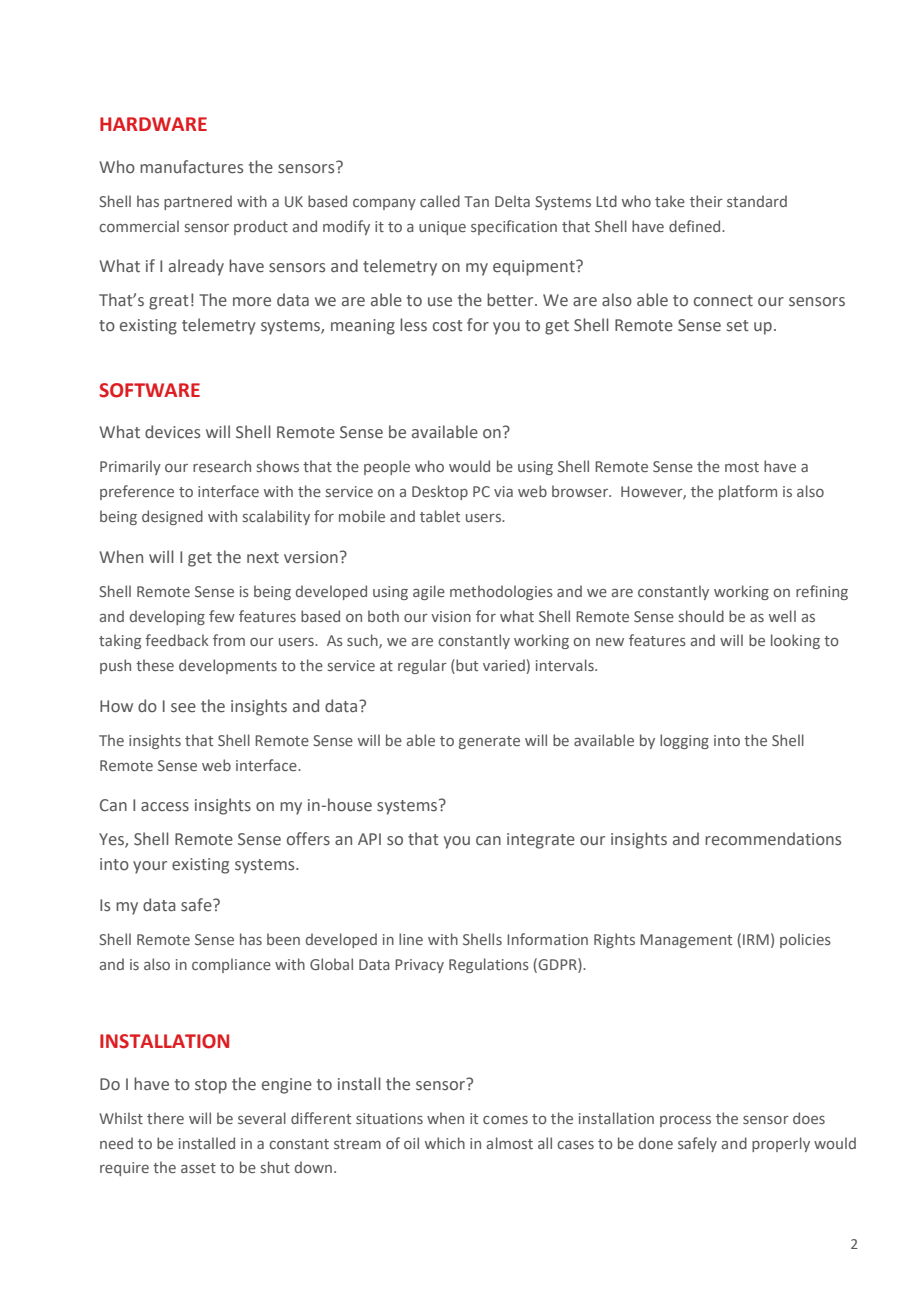 The width and height of the screenshot is (924, 1308). I want to click on but, so click(466, 666).
